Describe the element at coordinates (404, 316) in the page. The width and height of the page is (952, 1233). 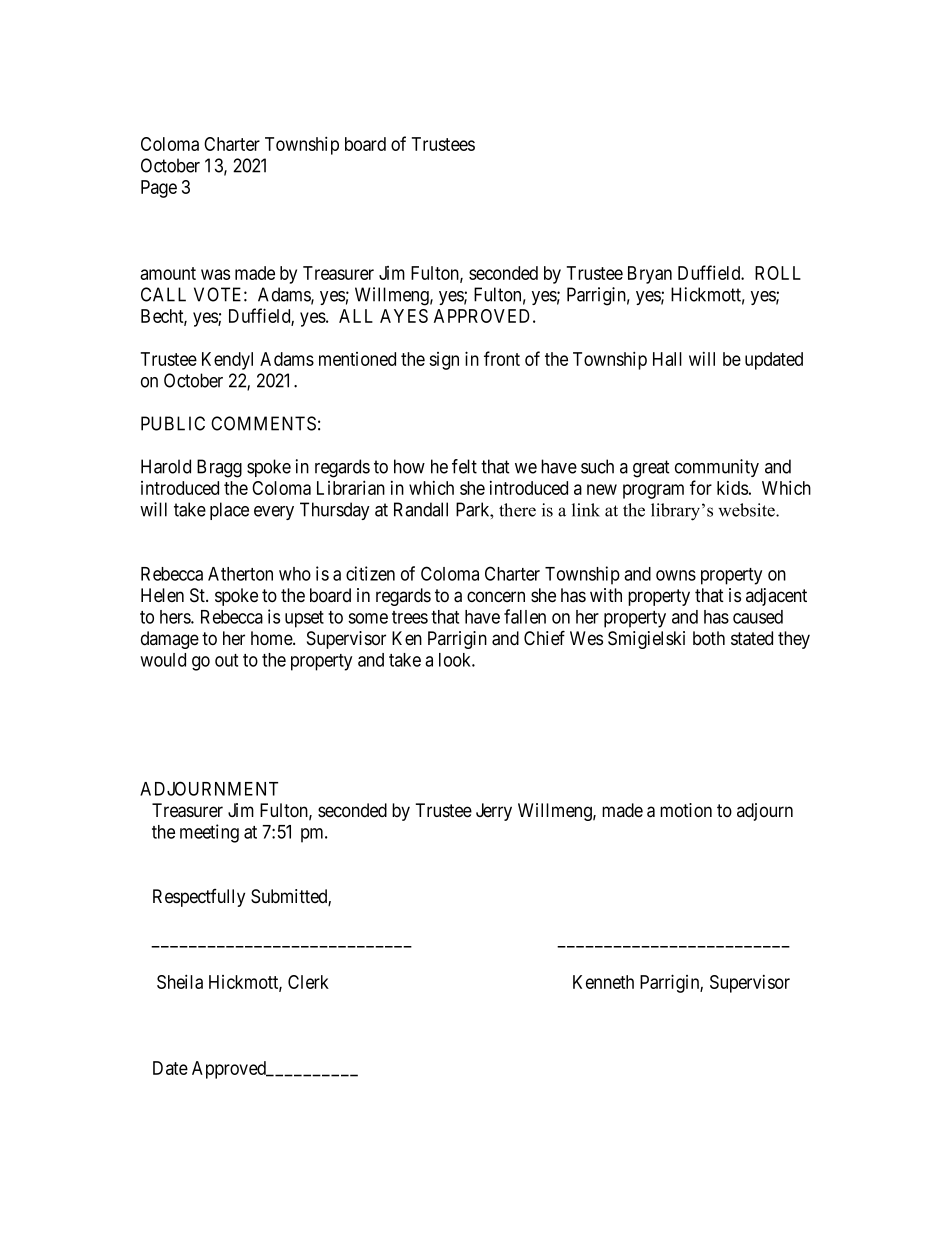
I see `AYES` at that location.
